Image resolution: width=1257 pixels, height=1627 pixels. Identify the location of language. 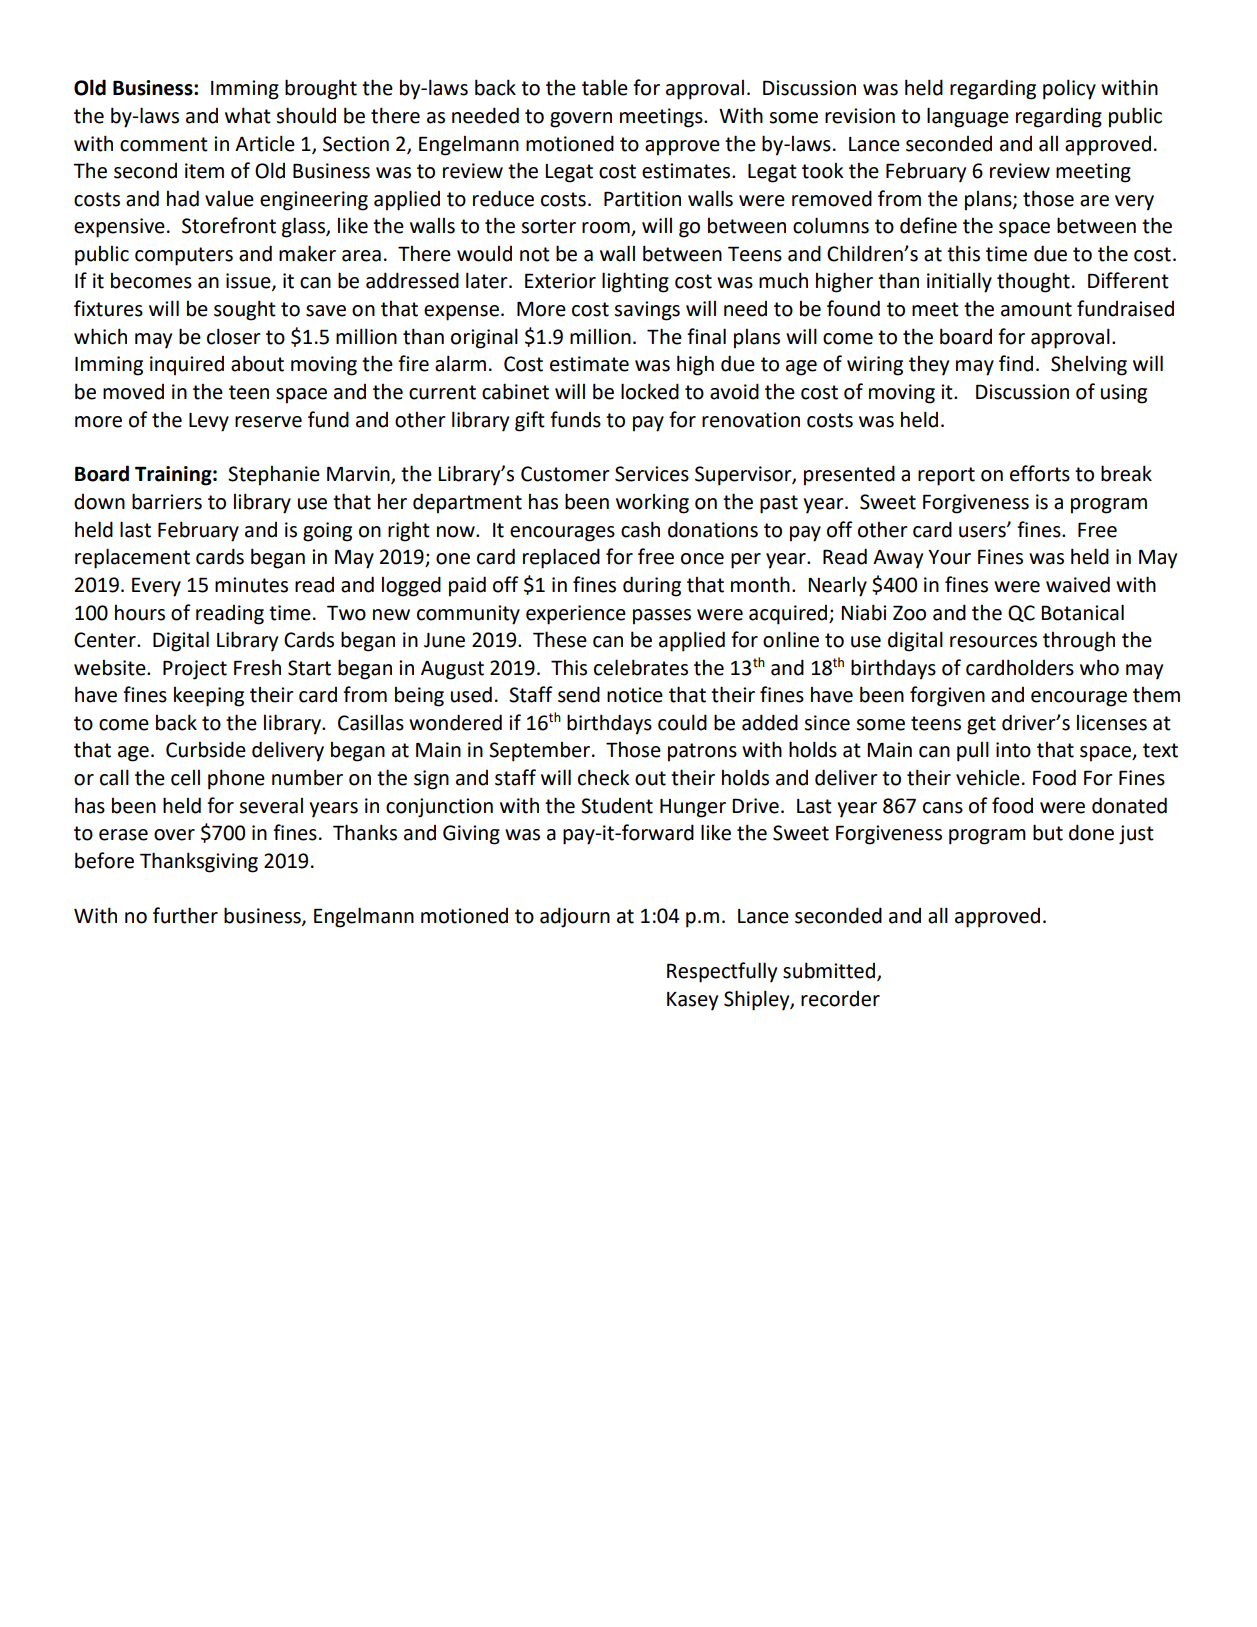
(968, 117).
